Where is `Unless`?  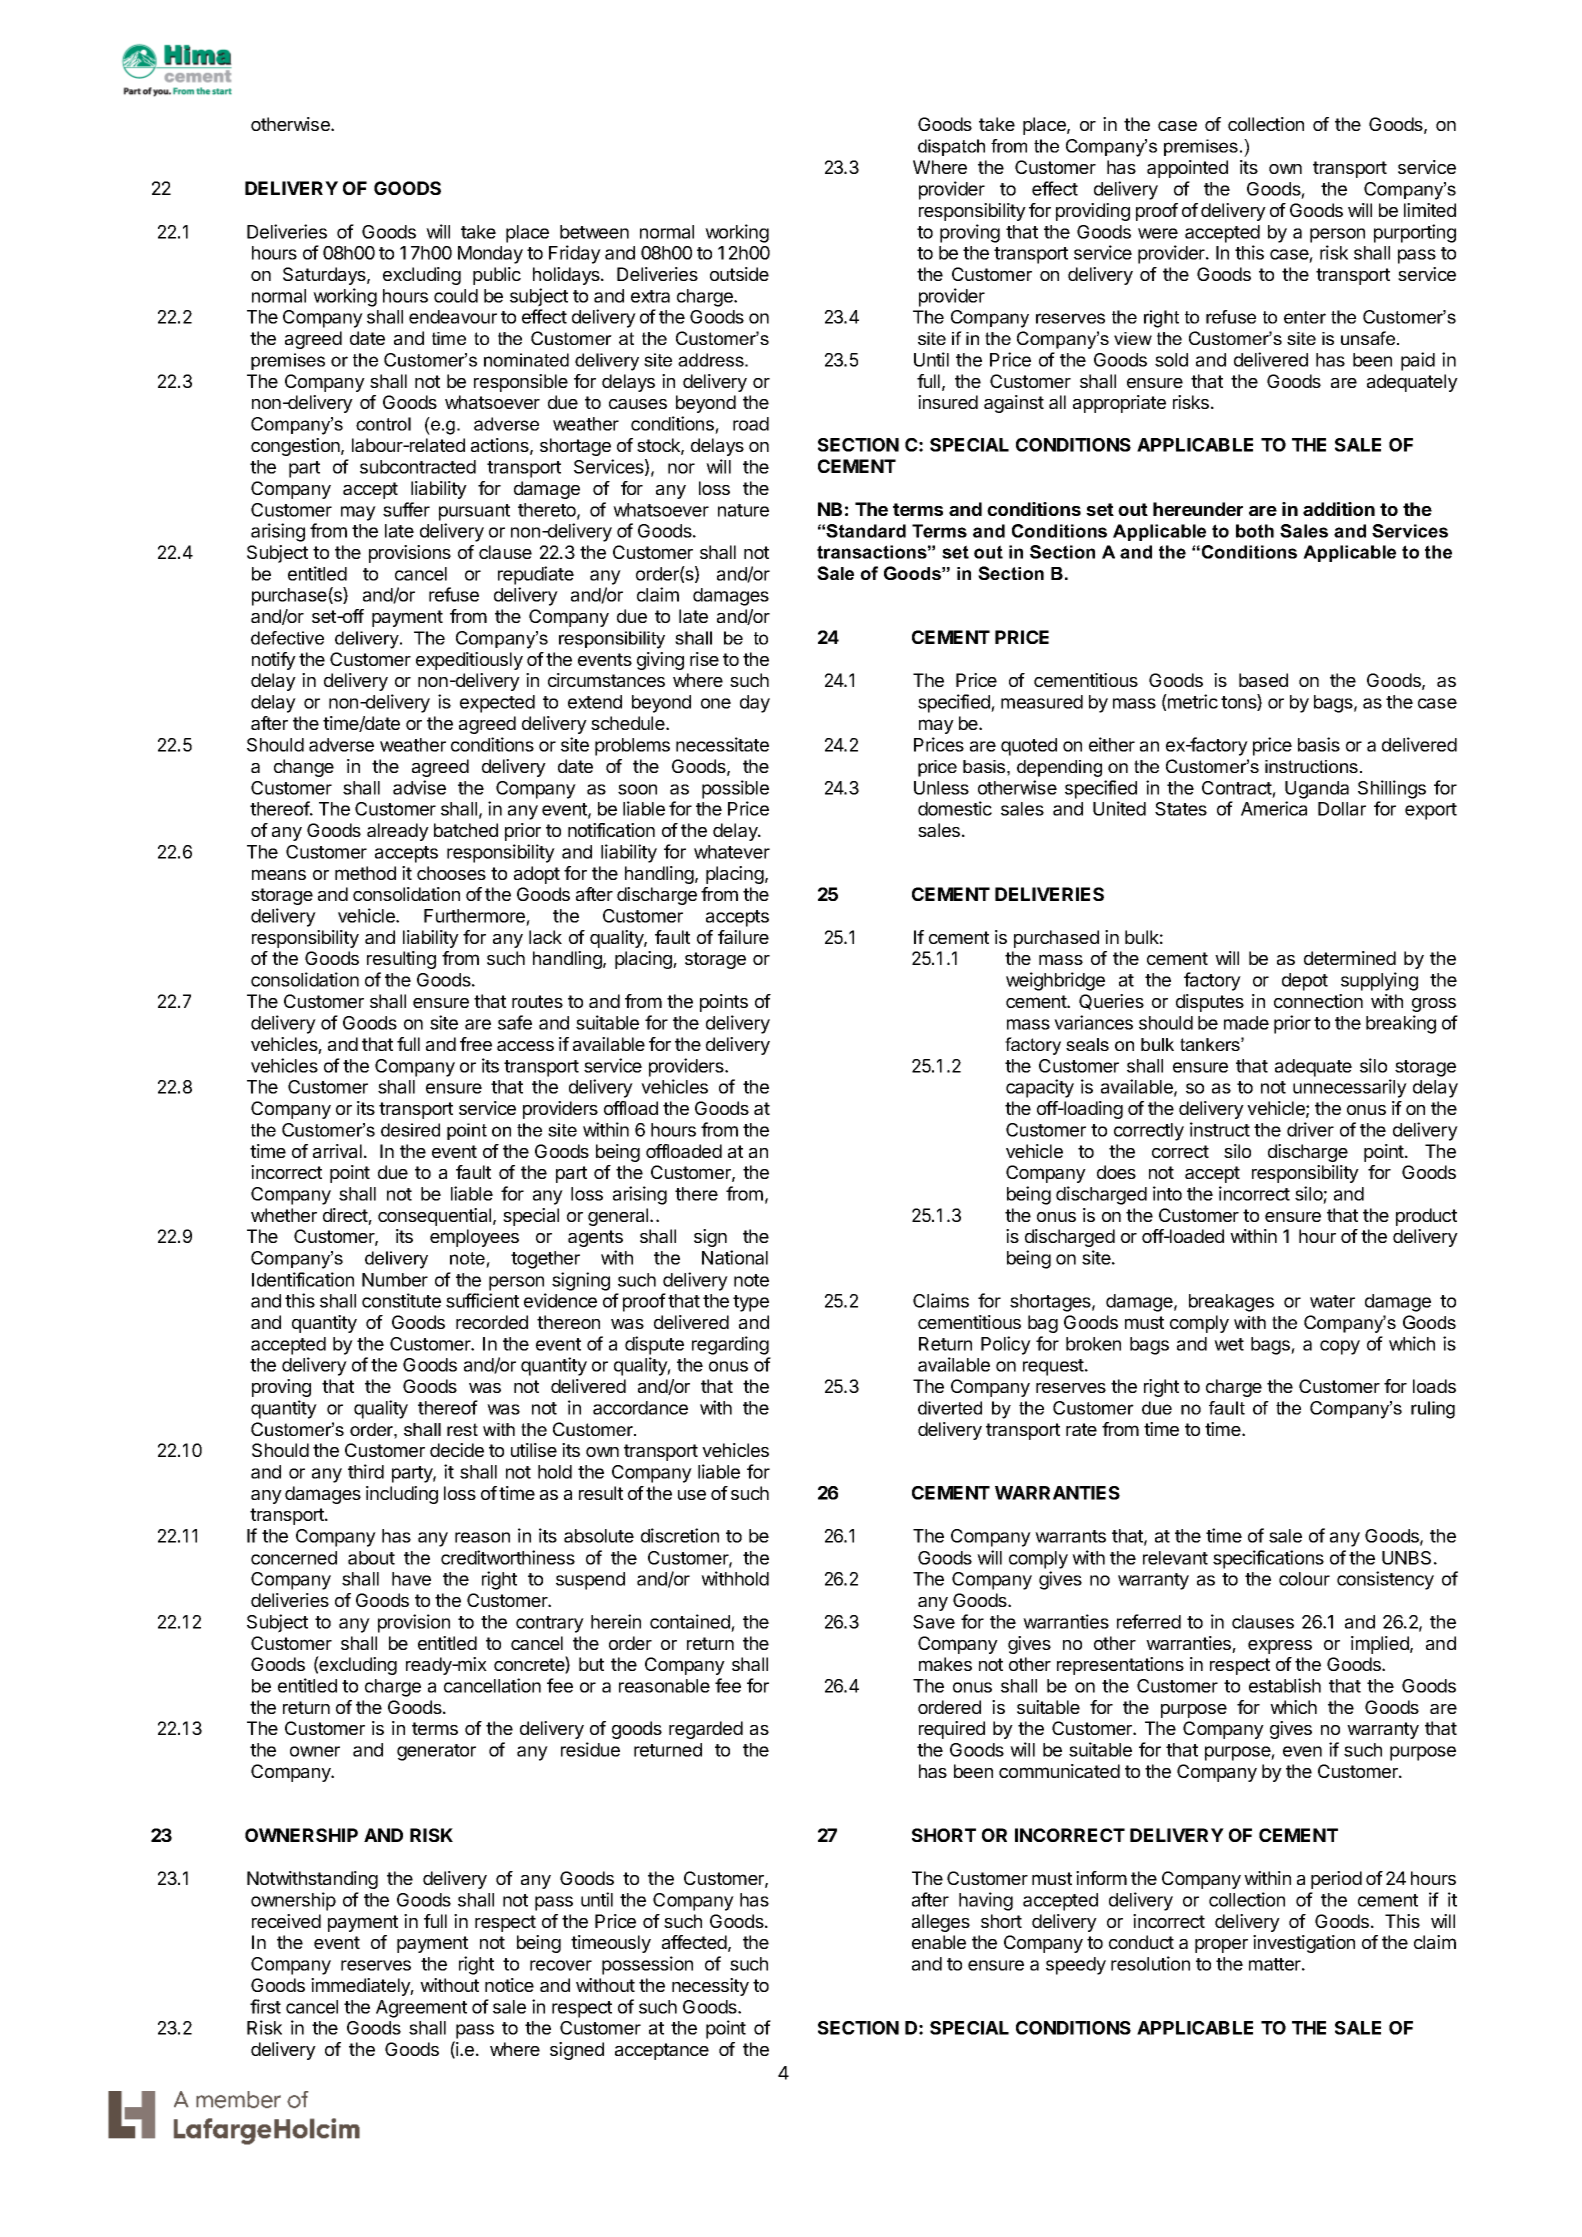
Unless is located at coordinates (941, 788).
